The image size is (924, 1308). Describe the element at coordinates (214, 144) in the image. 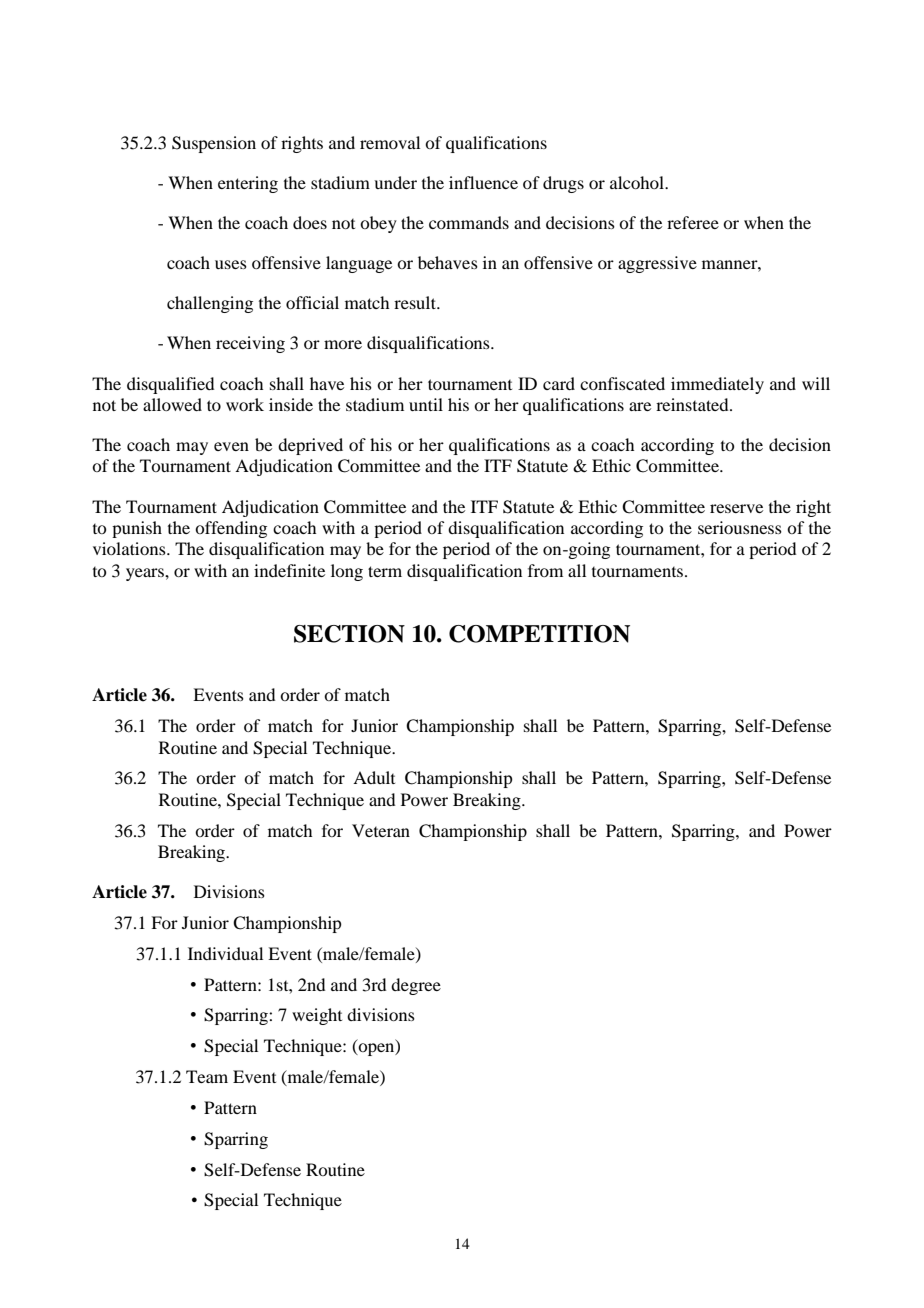

I see `Suspension` at that location.
